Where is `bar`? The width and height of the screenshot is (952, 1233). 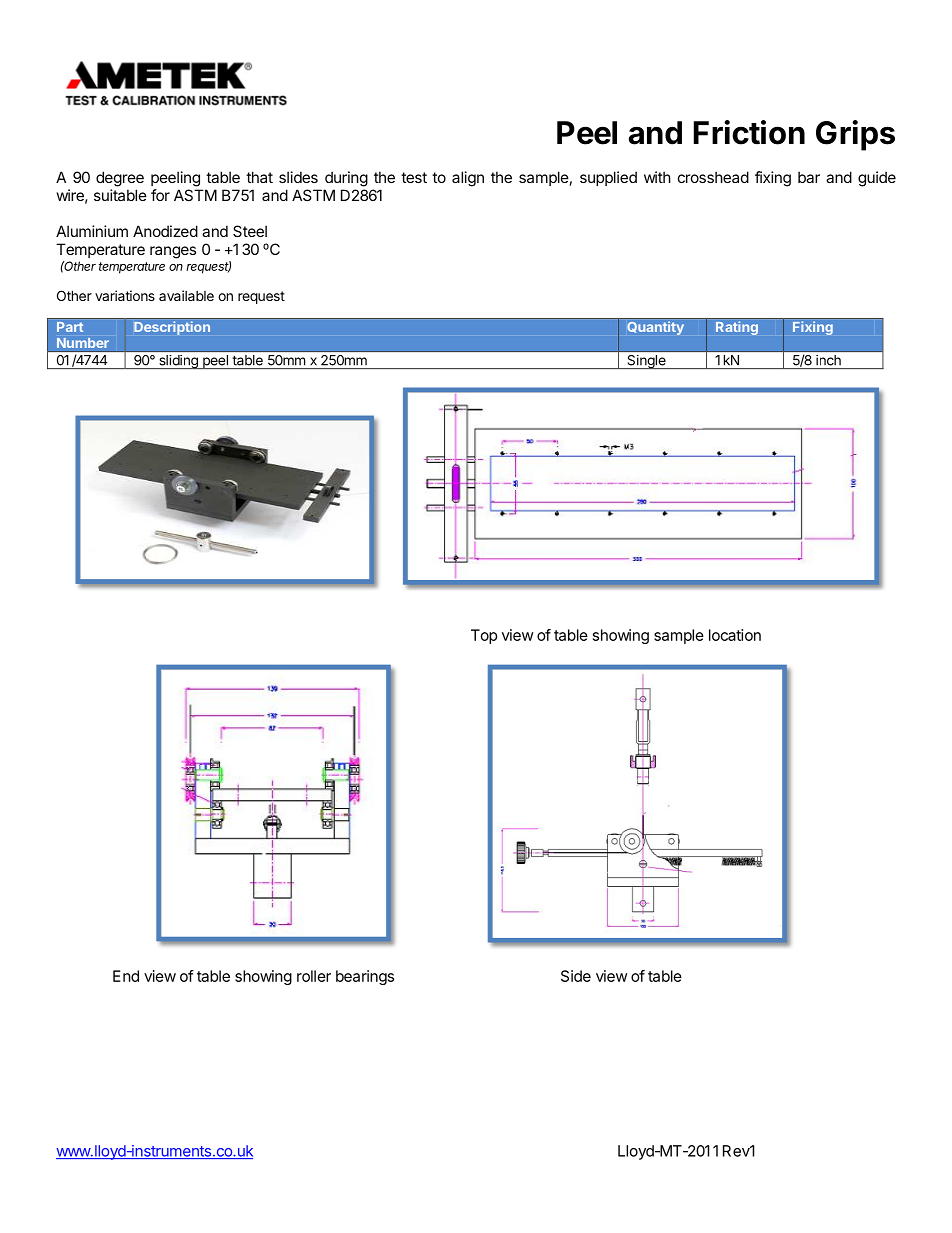 bar is located at coordinates (809, 177).
